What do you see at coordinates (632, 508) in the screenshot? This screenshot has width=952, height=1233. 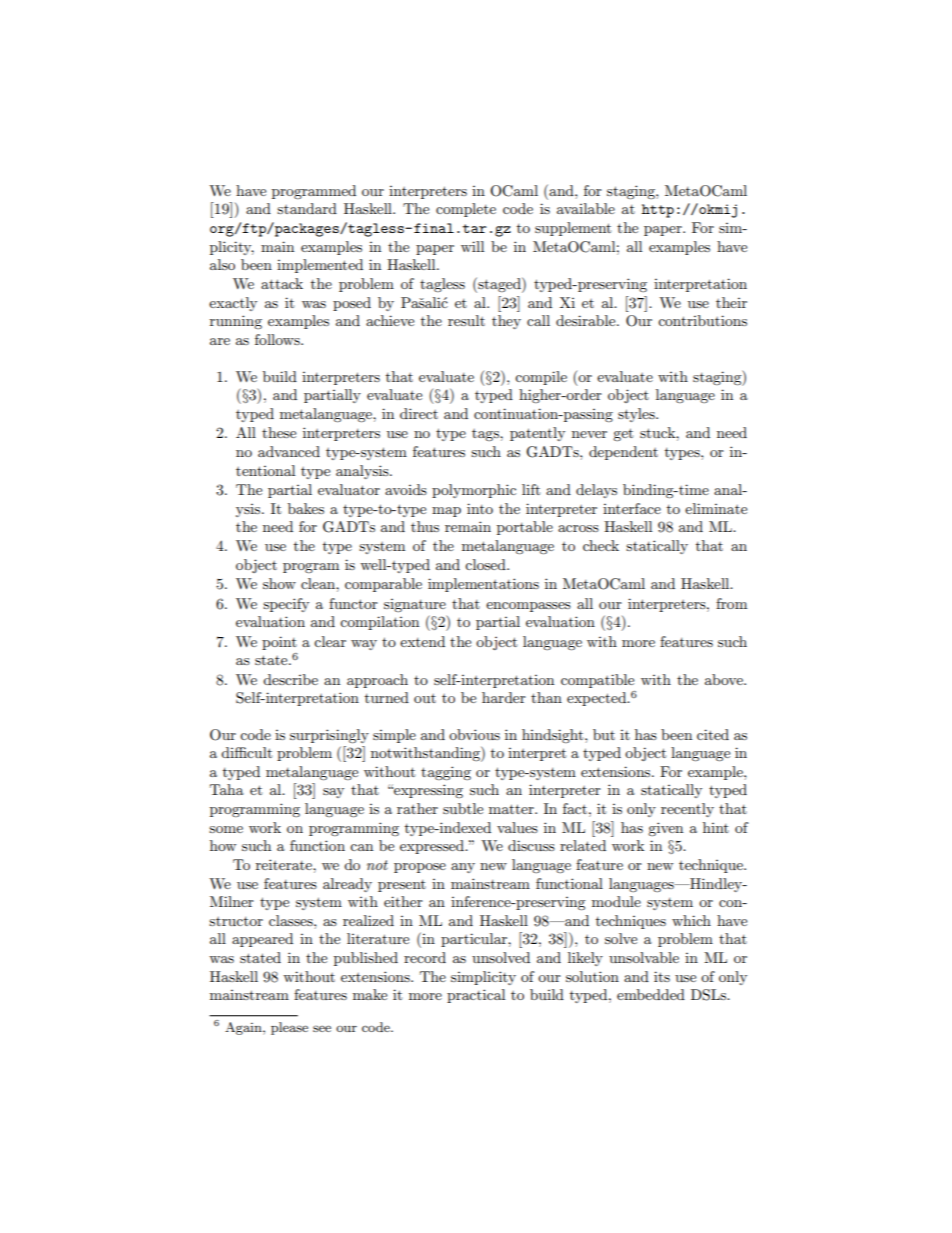 I see `interface` at bounding box center [632, 508].
